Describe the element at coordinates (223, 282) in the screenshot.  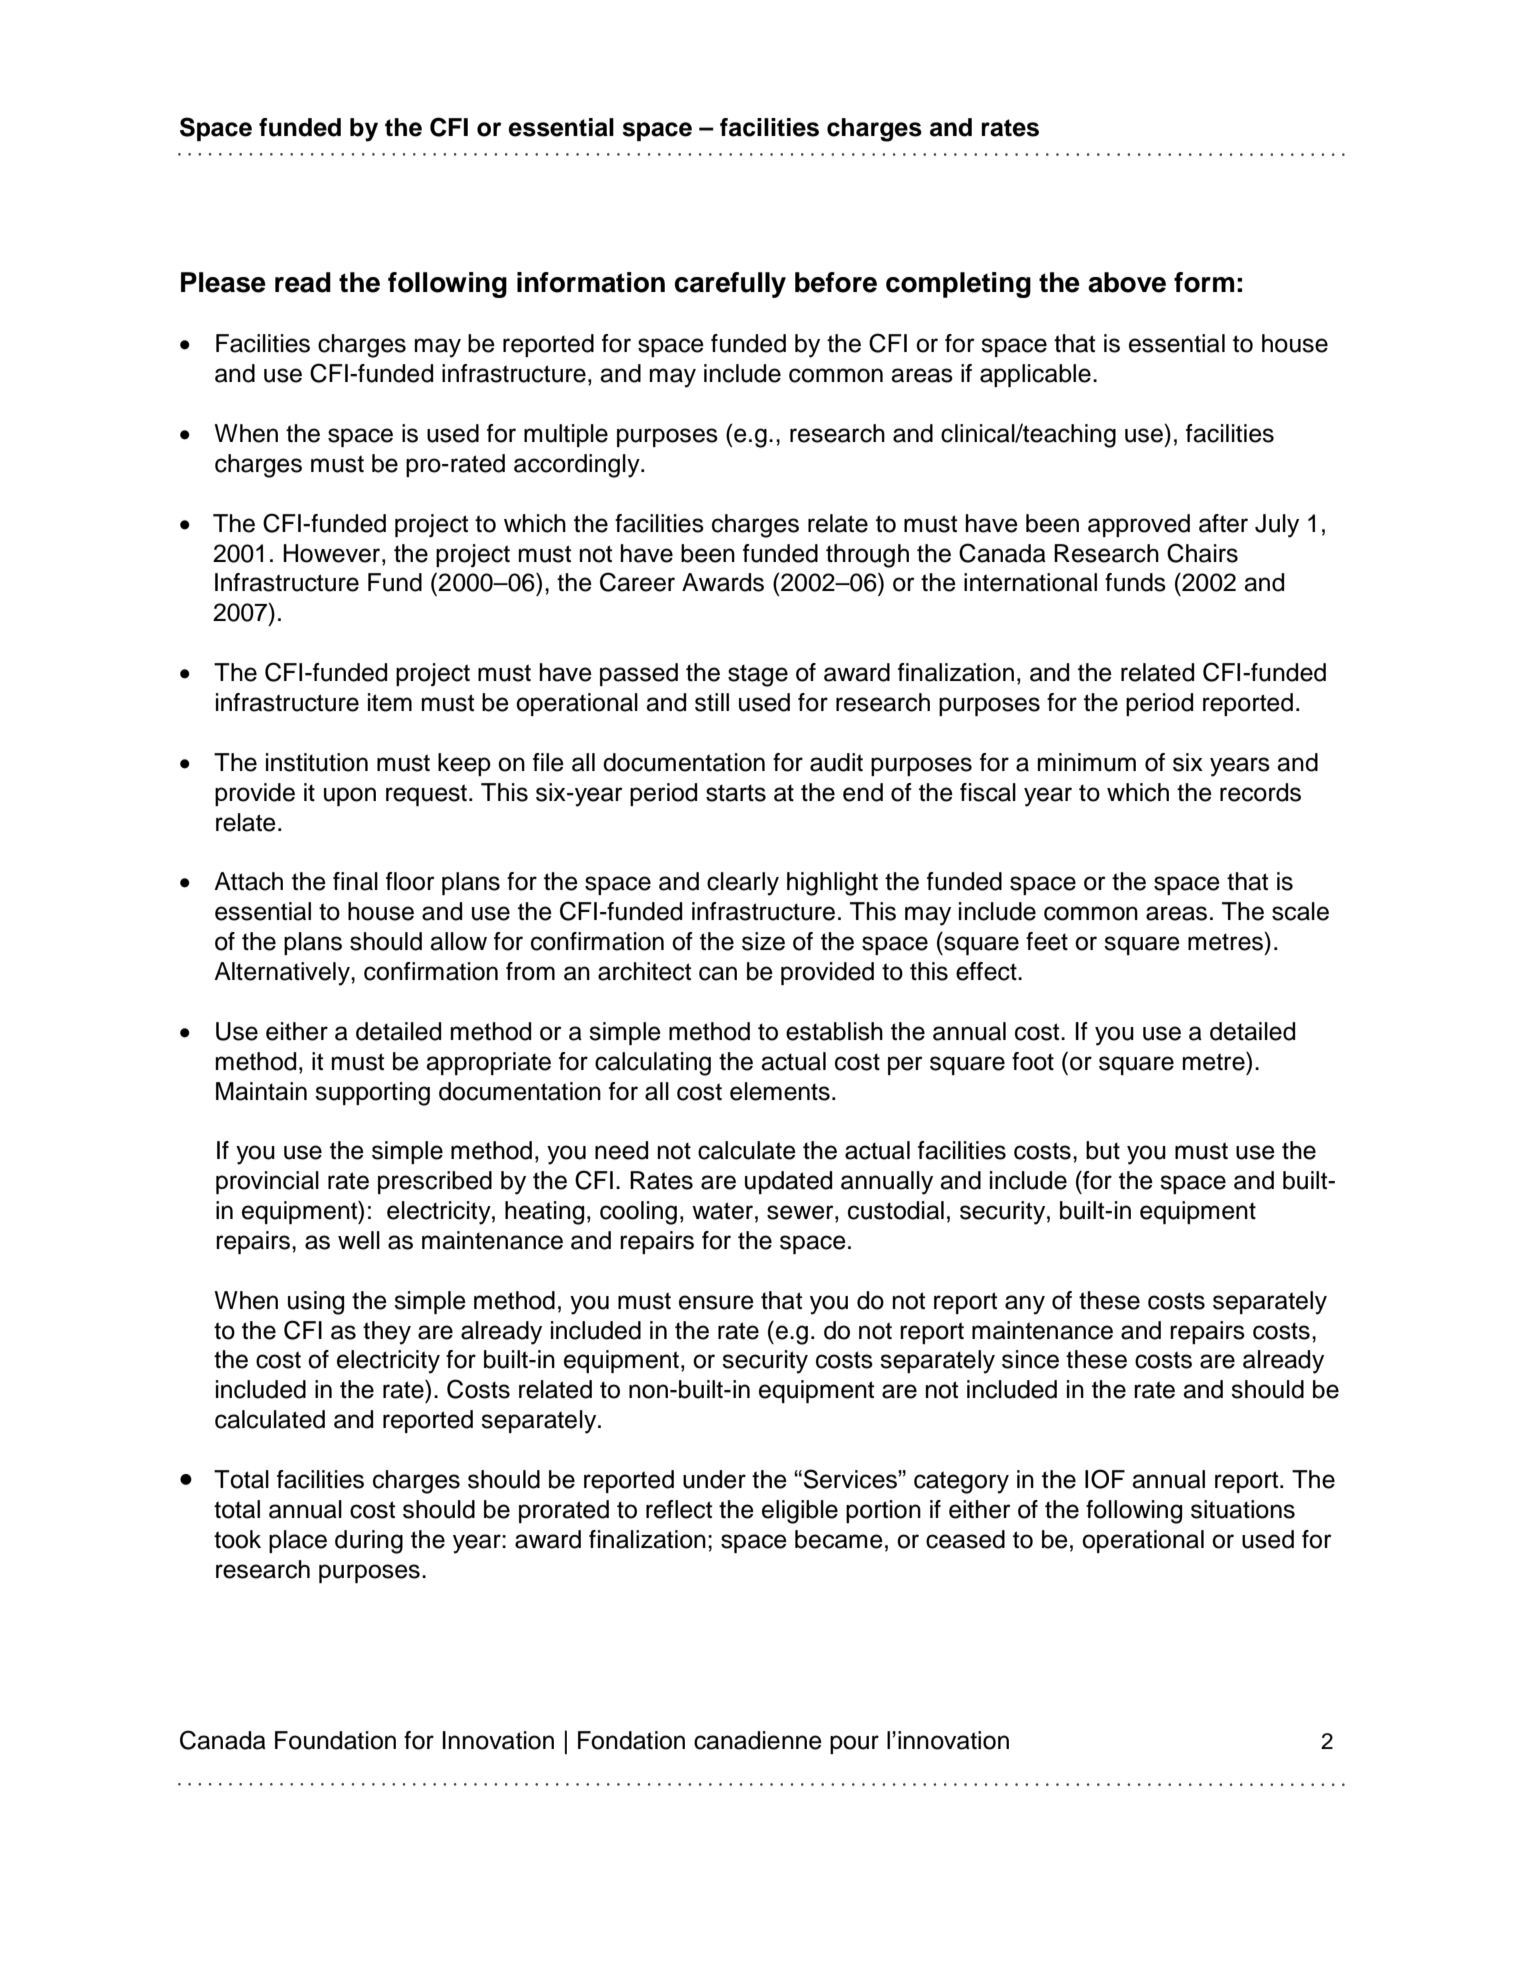
I see `Please` at that location.
